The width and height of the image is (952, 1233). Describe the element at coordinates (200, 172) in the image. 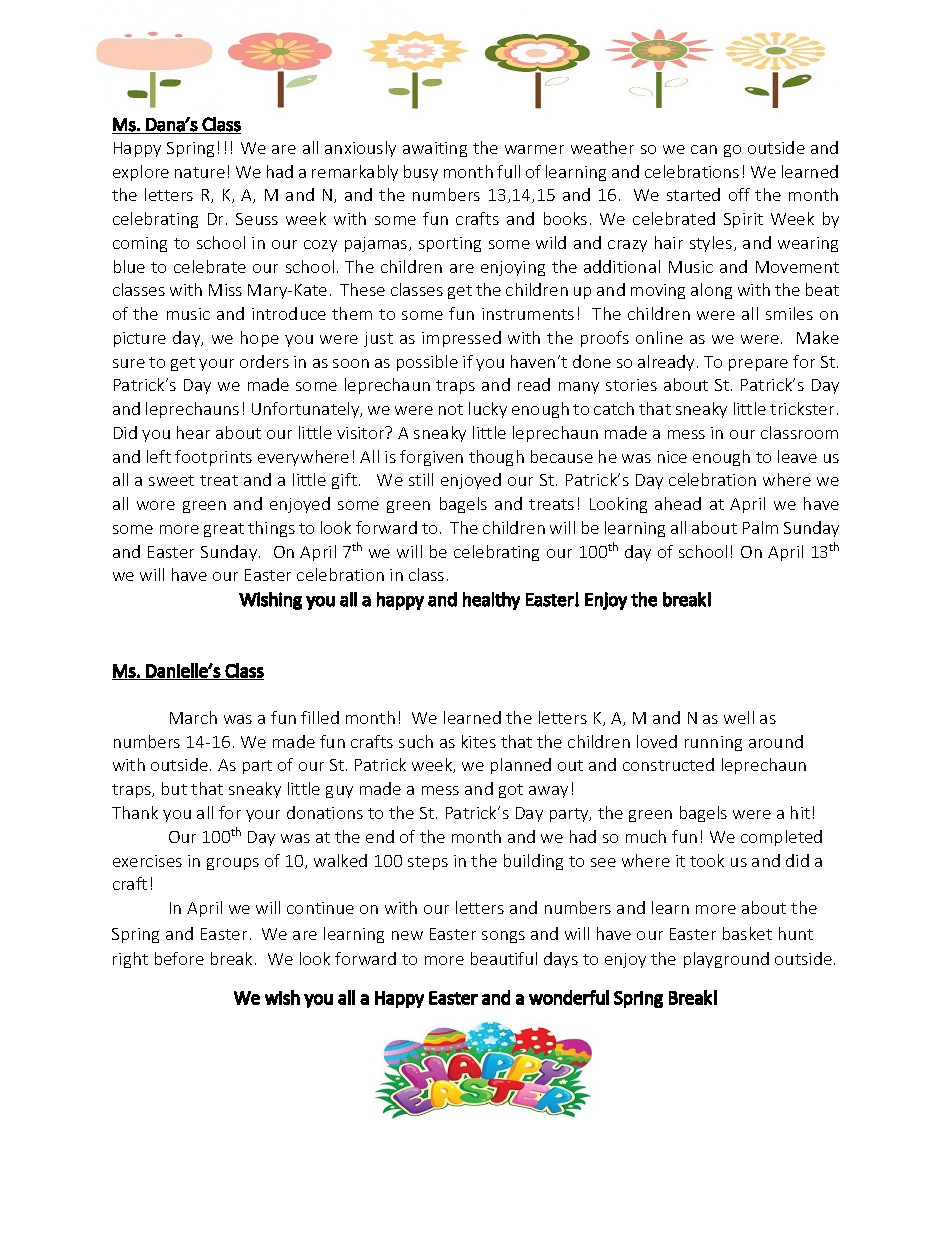

I see `nature` at that location.
